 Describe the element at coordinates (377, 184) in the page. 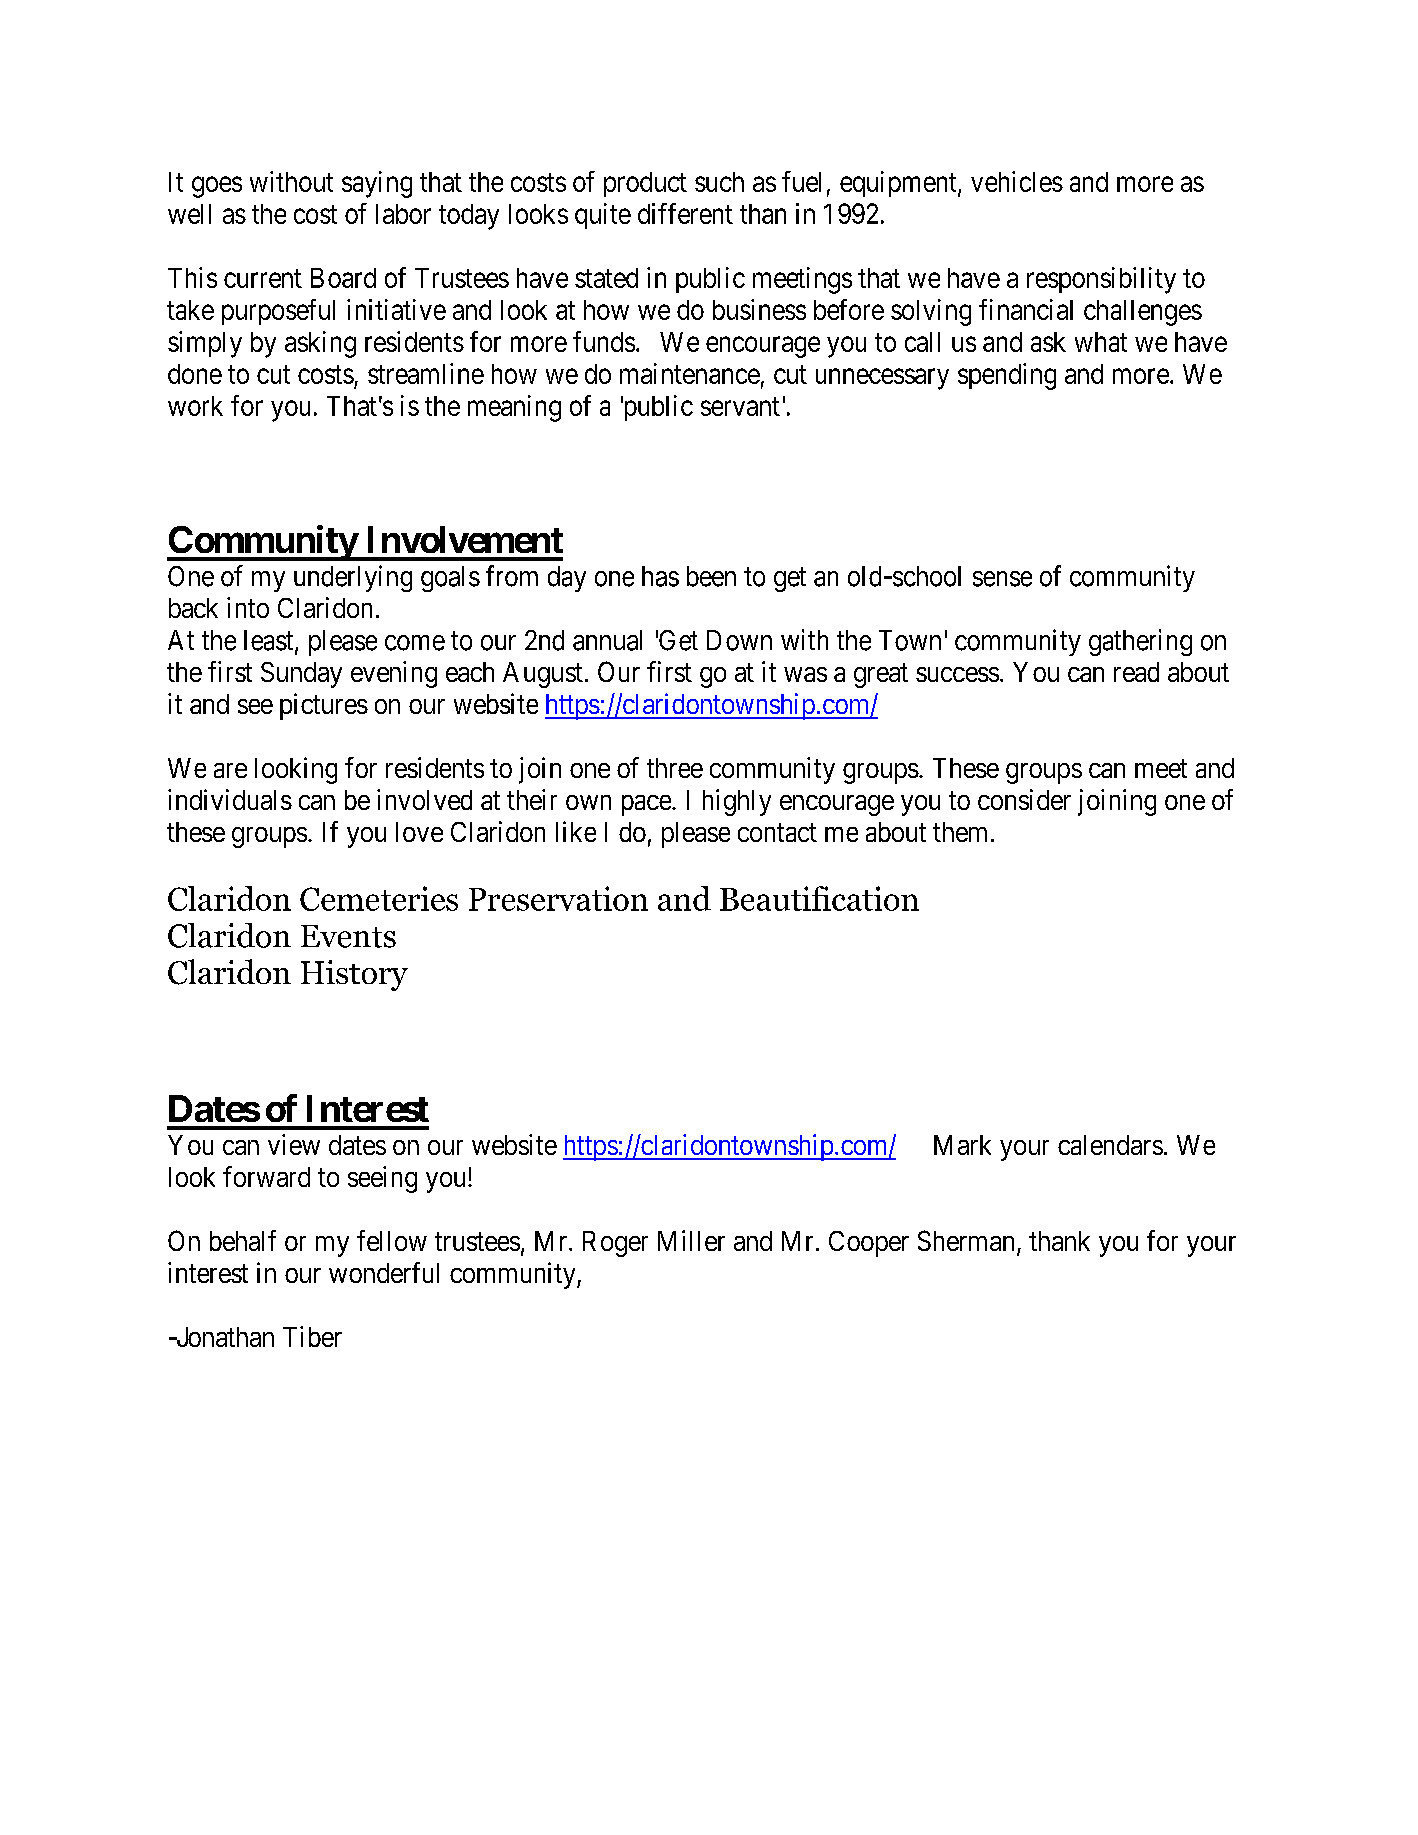

I see `saying` at that location.
